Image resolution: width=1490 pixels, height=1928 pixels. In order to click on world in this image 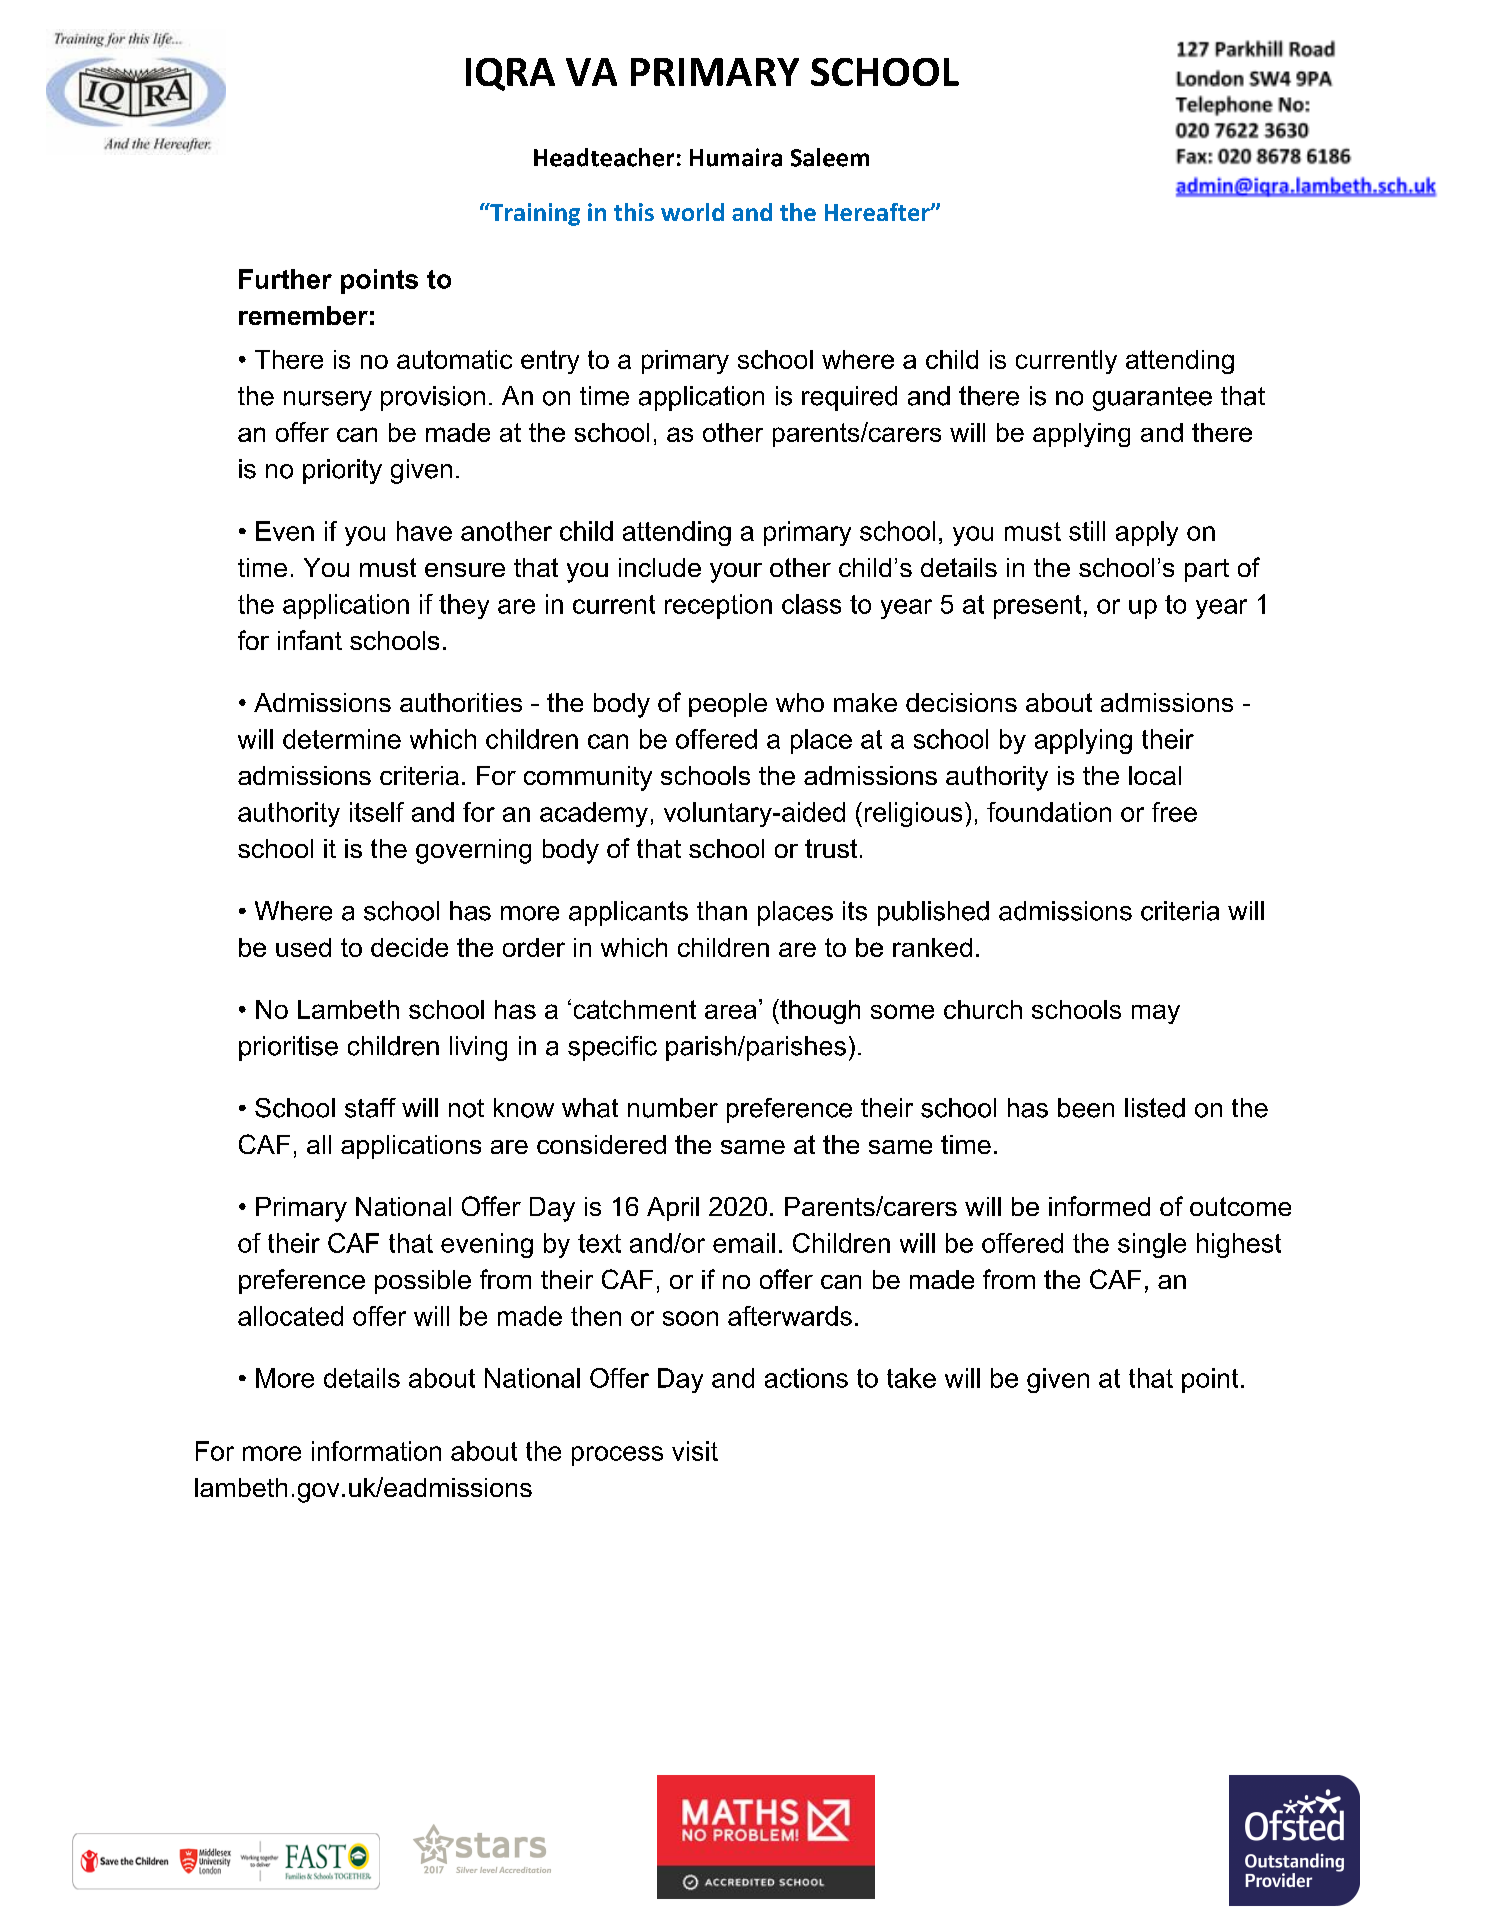, I will do `click(692, 212)`.
